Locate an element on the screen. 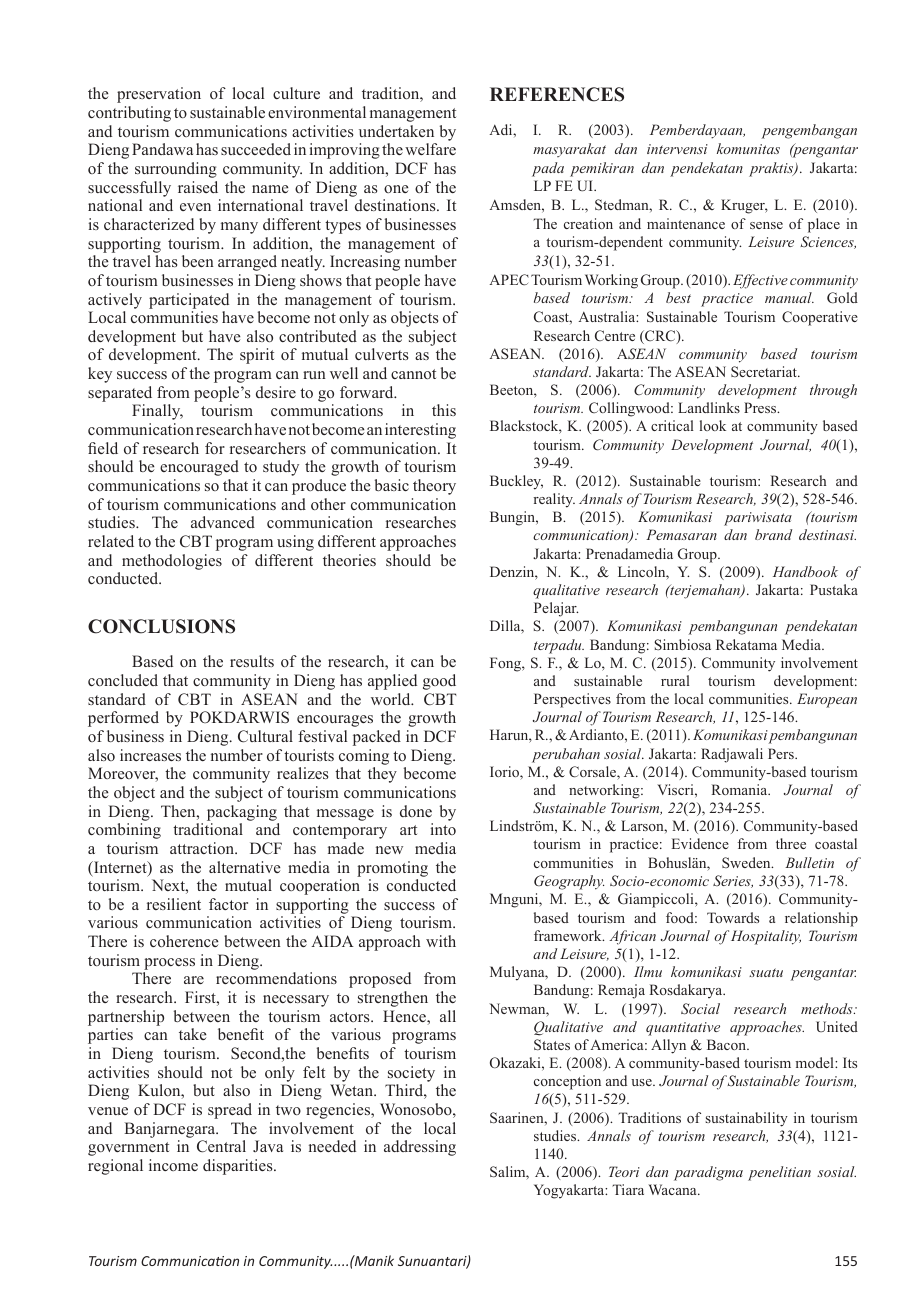 The width and height of the screenshot is (924, 1308). sense is located at coordinates (766, 225).
